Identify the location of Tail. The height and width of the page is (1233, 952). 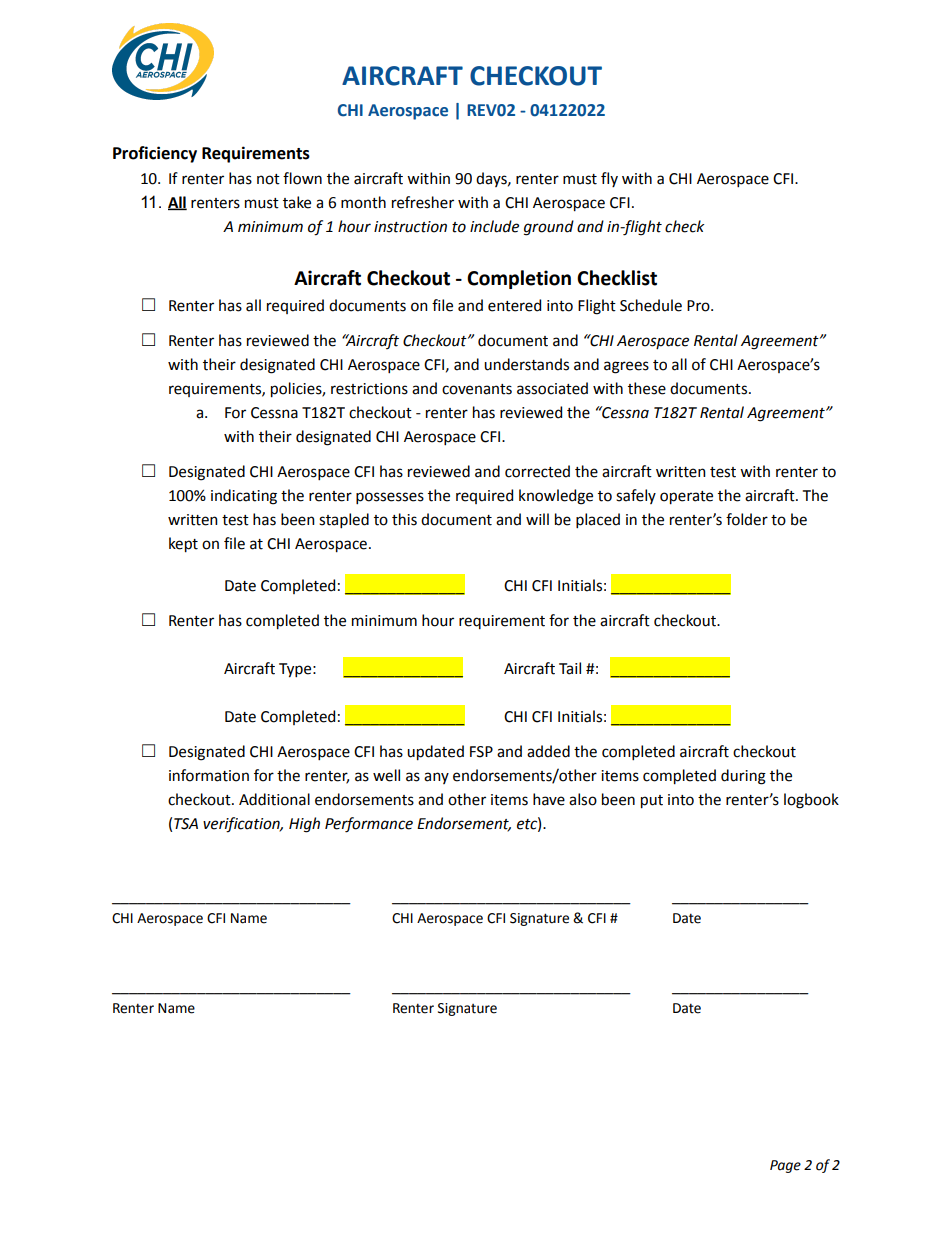
(570, 668).
